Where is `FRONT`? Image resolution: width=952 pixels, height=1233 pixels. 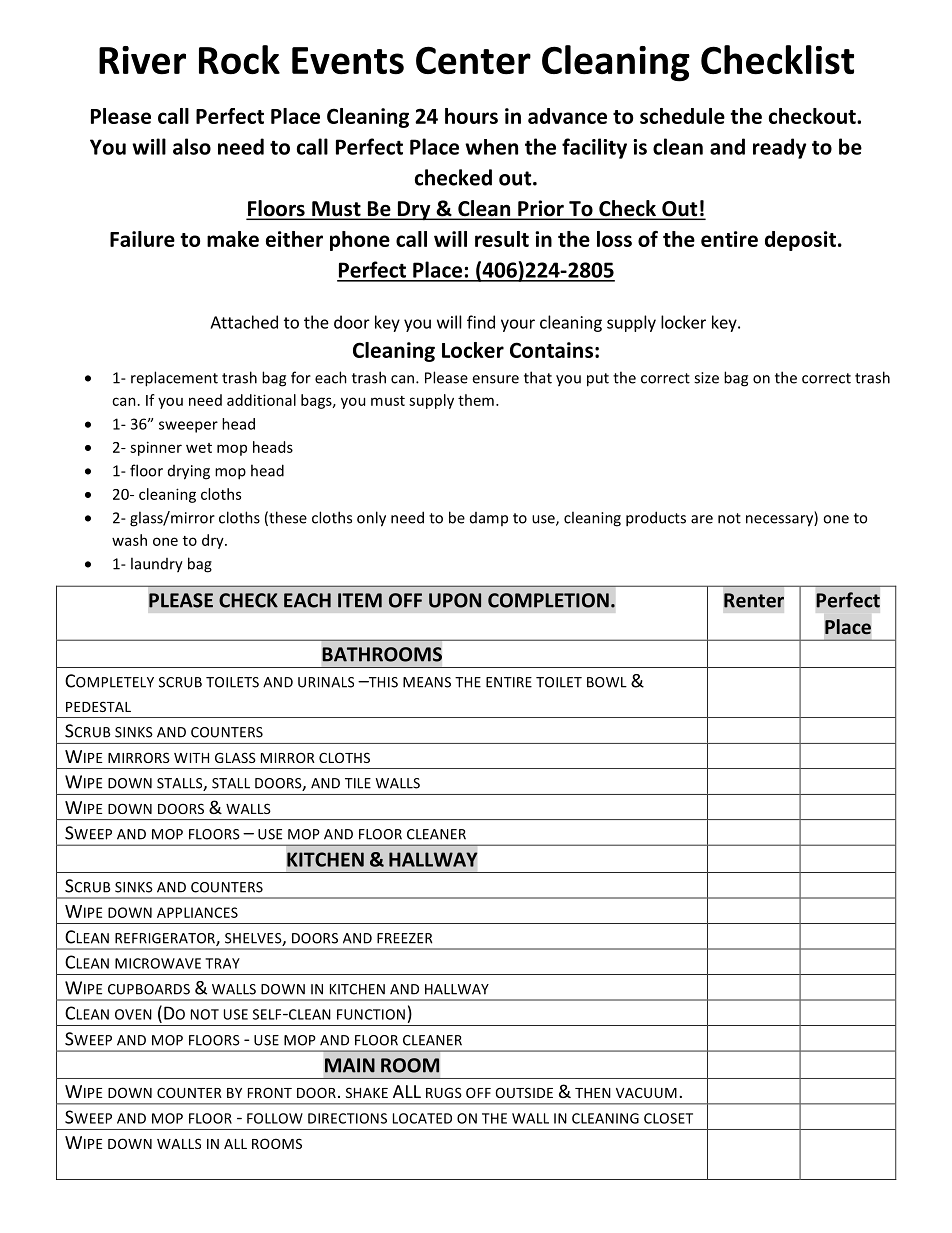 FRONT is located at coordinates (270, 1092).
